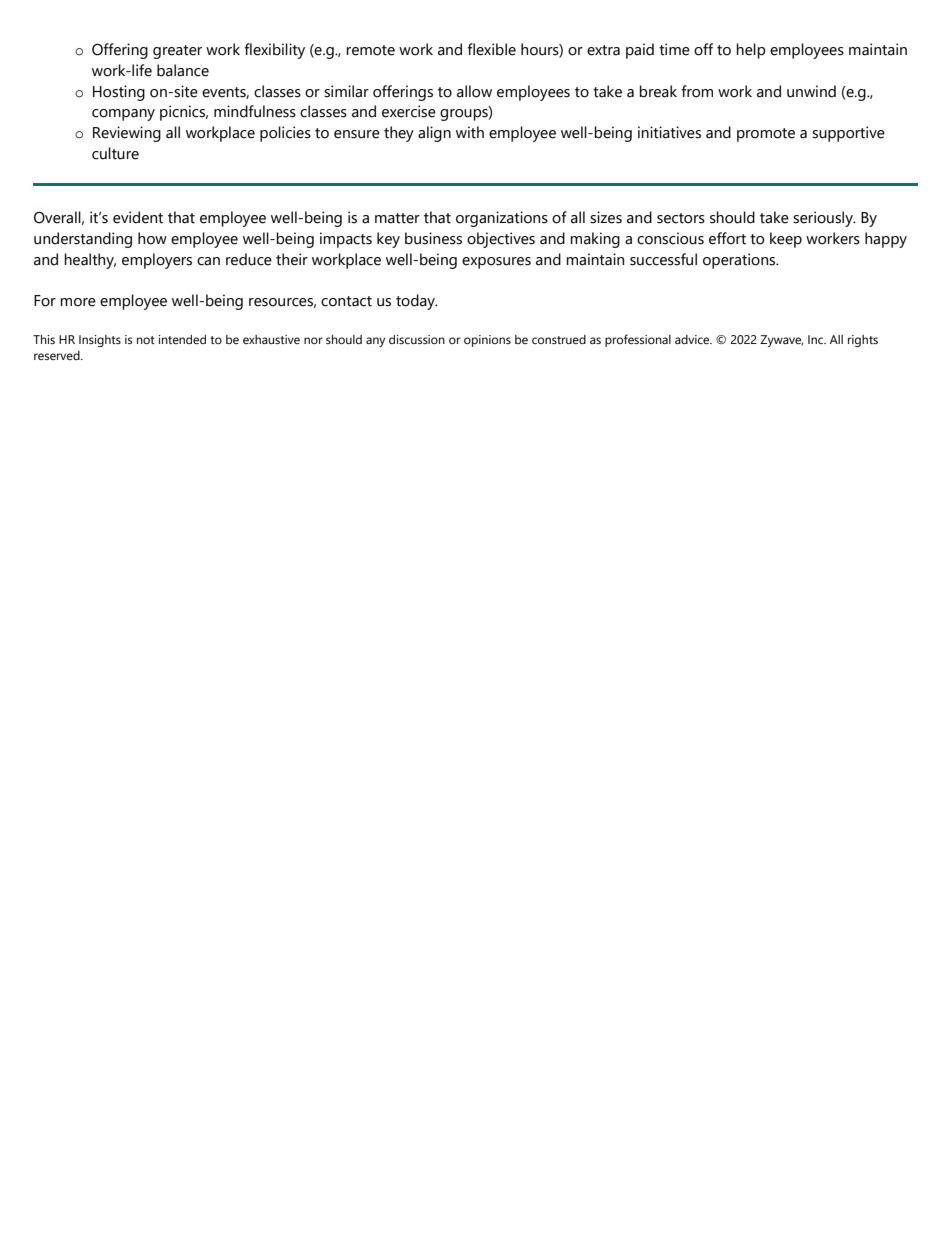 This screenshot has width=952, height=1233. Describe the element at coordinates (157, 261) in the screenshot. I see `employers` at that location.
